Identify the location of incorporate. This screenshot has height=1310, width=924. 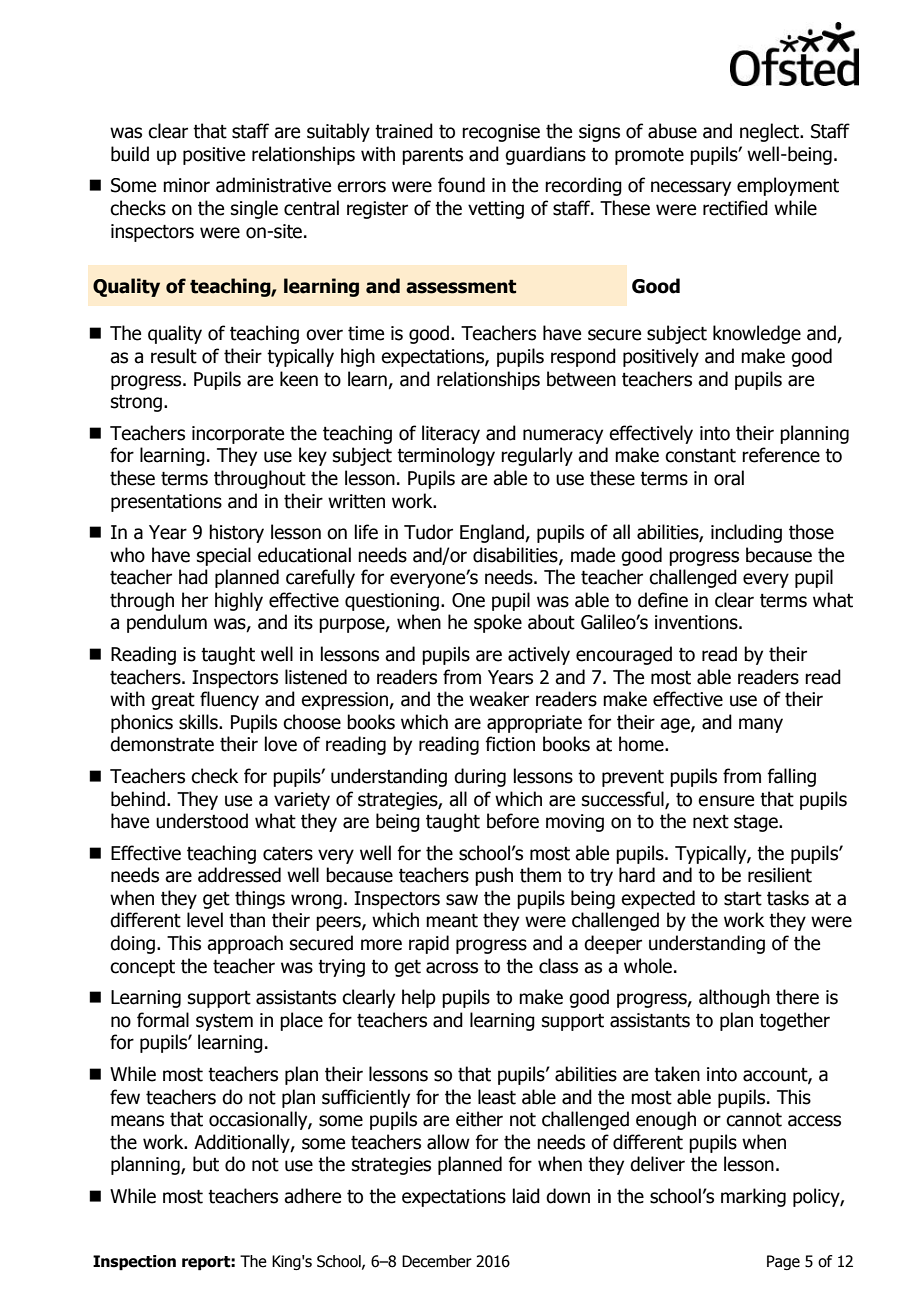
(238, 435).
